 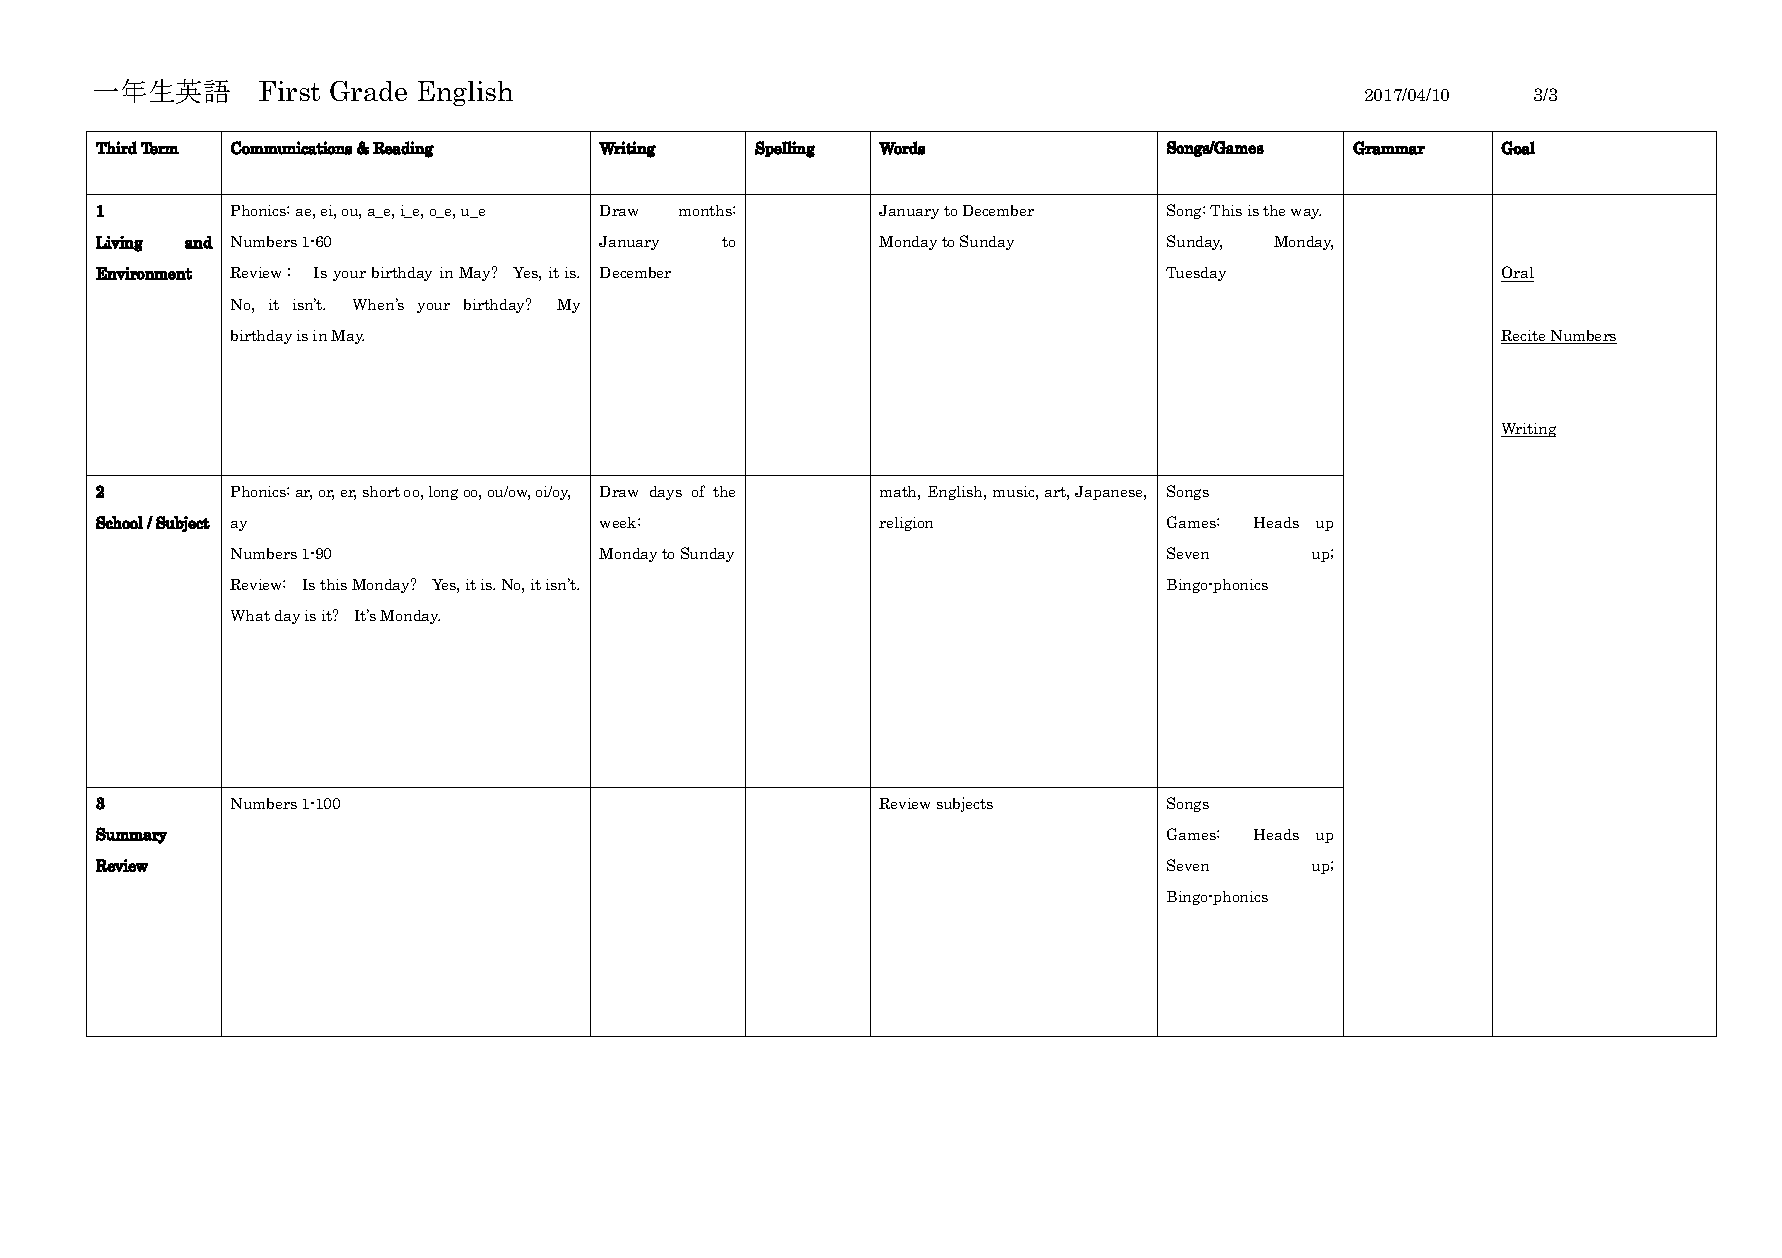 What do you see at coordinates (144, 273) in the screenshot?
I see `Environment` at bounding box center [144, 273].
